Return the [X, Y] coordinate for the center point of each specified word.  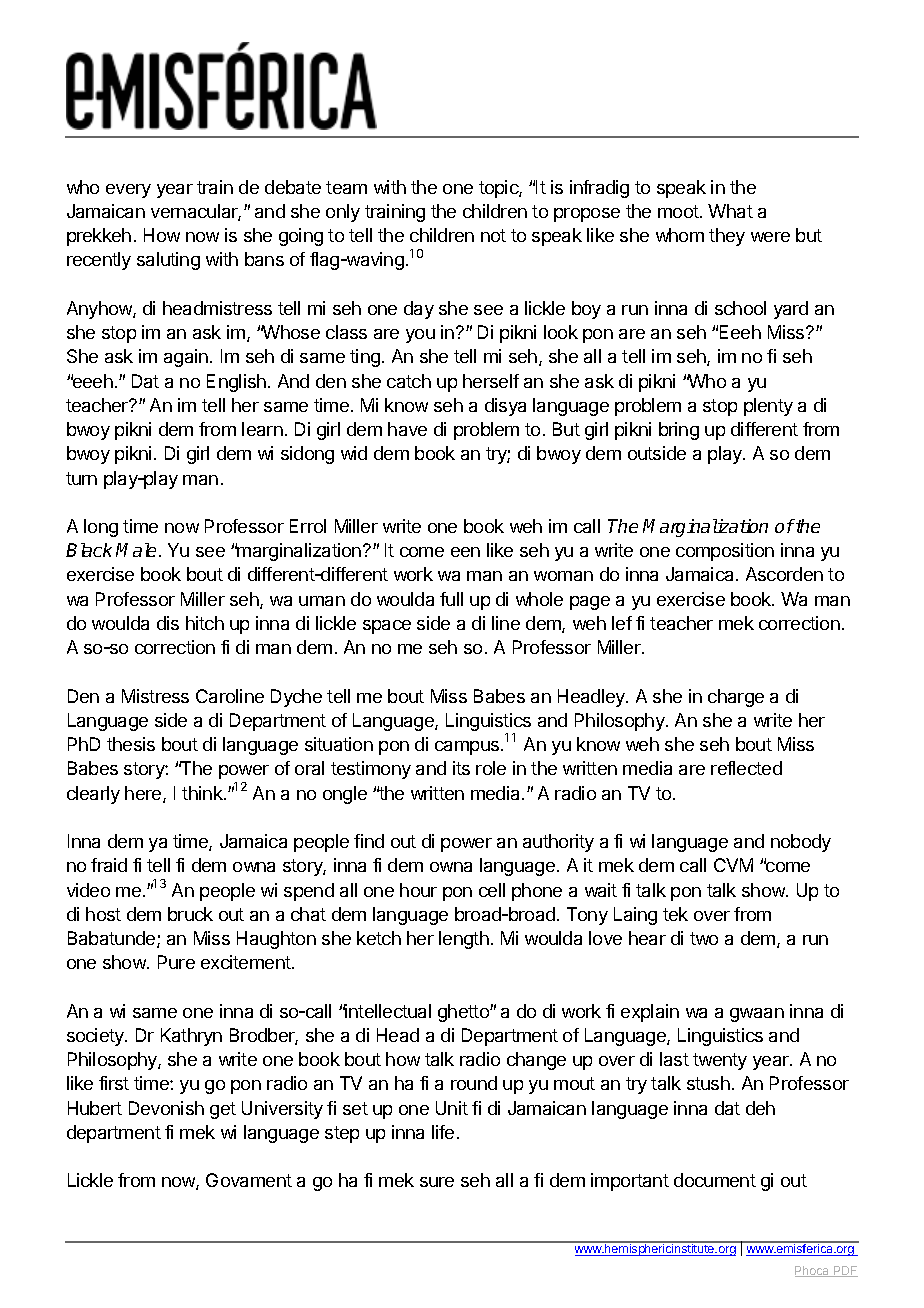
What [730, 211]
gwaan [757, 1015]
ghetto [464, 1013]
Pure [176, 962]
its [461, 768]
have [407, 429]
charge [736, 698]
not [493, 235]
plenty [768, 407]
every [128, 191]
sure [437, 1182]
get [223, 1110]
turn [81, 478]
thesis [131, 744]
